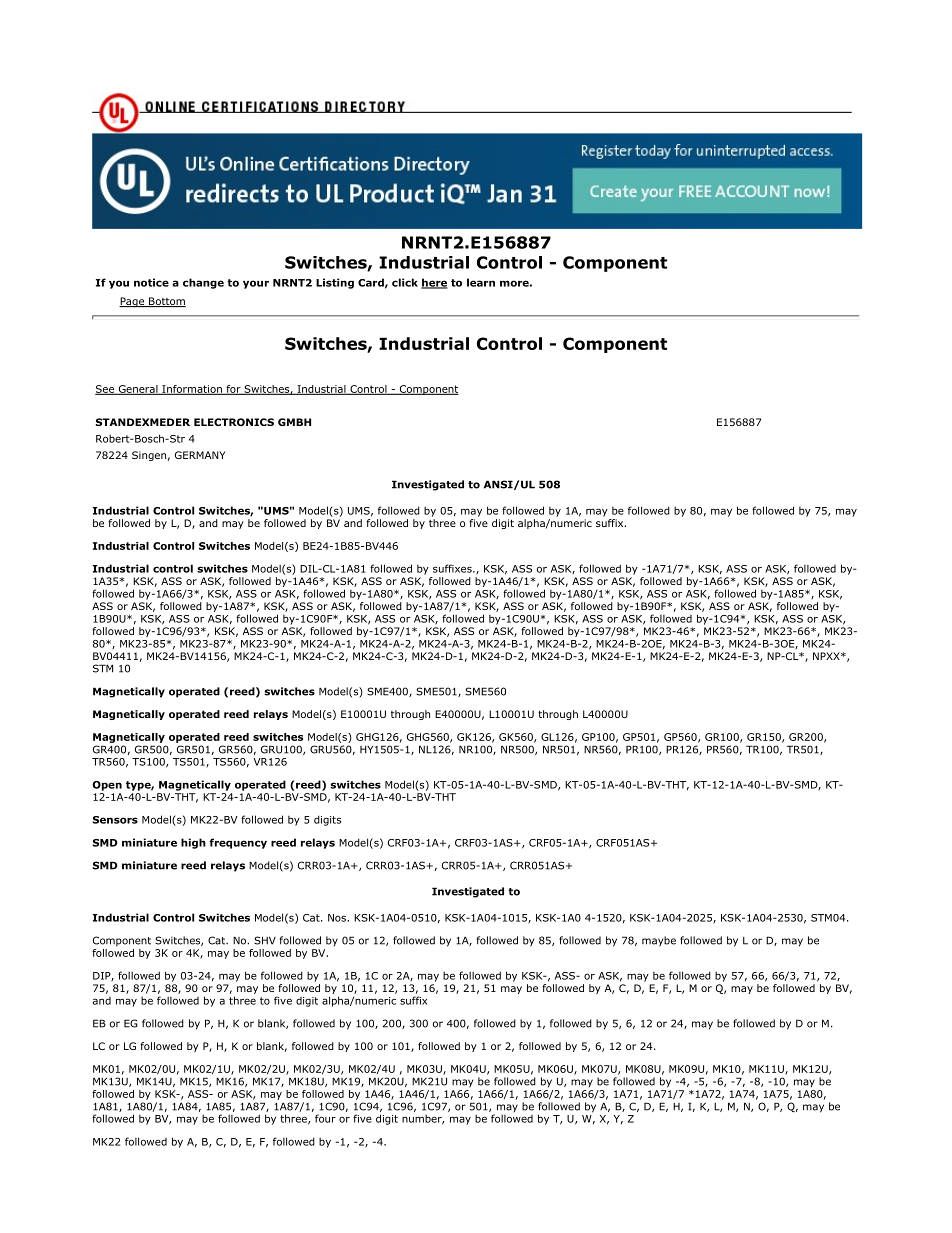 Image resolution: width=952 pixels, height=1233 pixels. Describe the element at coordinates (659, 941) in the screenshot. I see `maybe` at that location.
